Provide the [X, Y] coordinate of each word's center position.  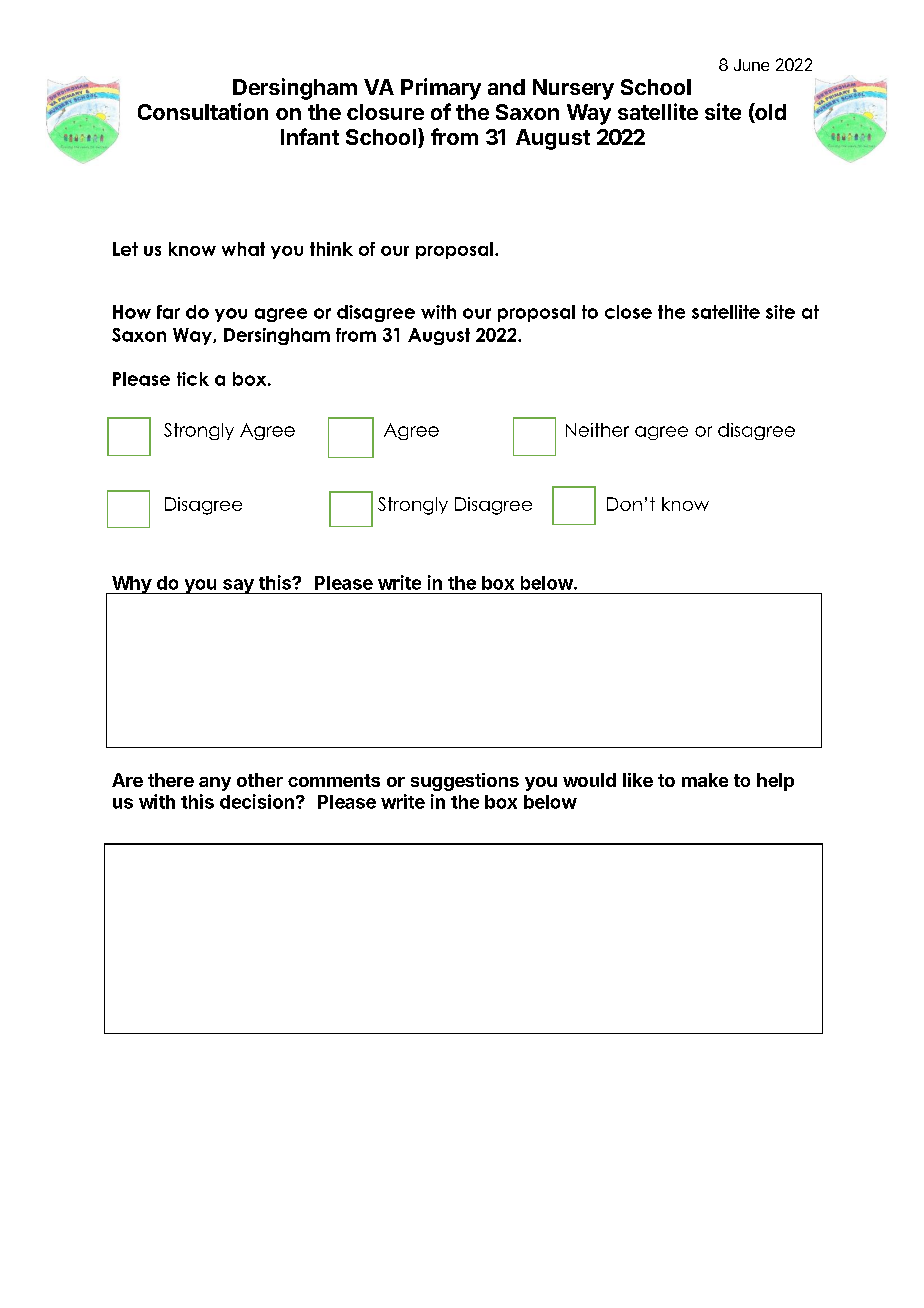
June [751, 65]
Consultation [203, 111]
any [215, 784]
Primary [441, 89]
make [705, 780]
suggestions [465, 782]
